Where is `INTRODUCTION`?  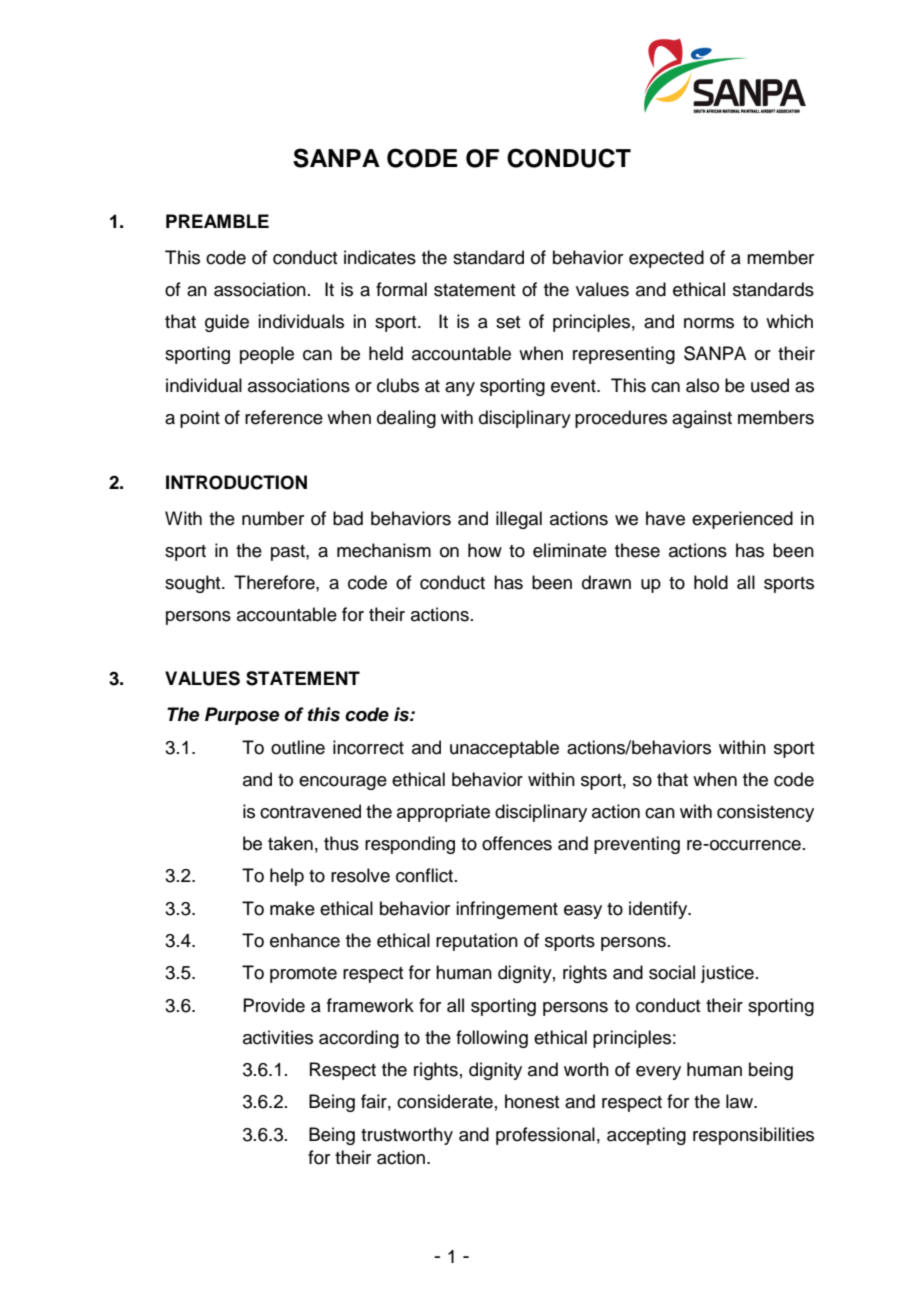 INTRODUCTION is located at coordinates (236, 482).
